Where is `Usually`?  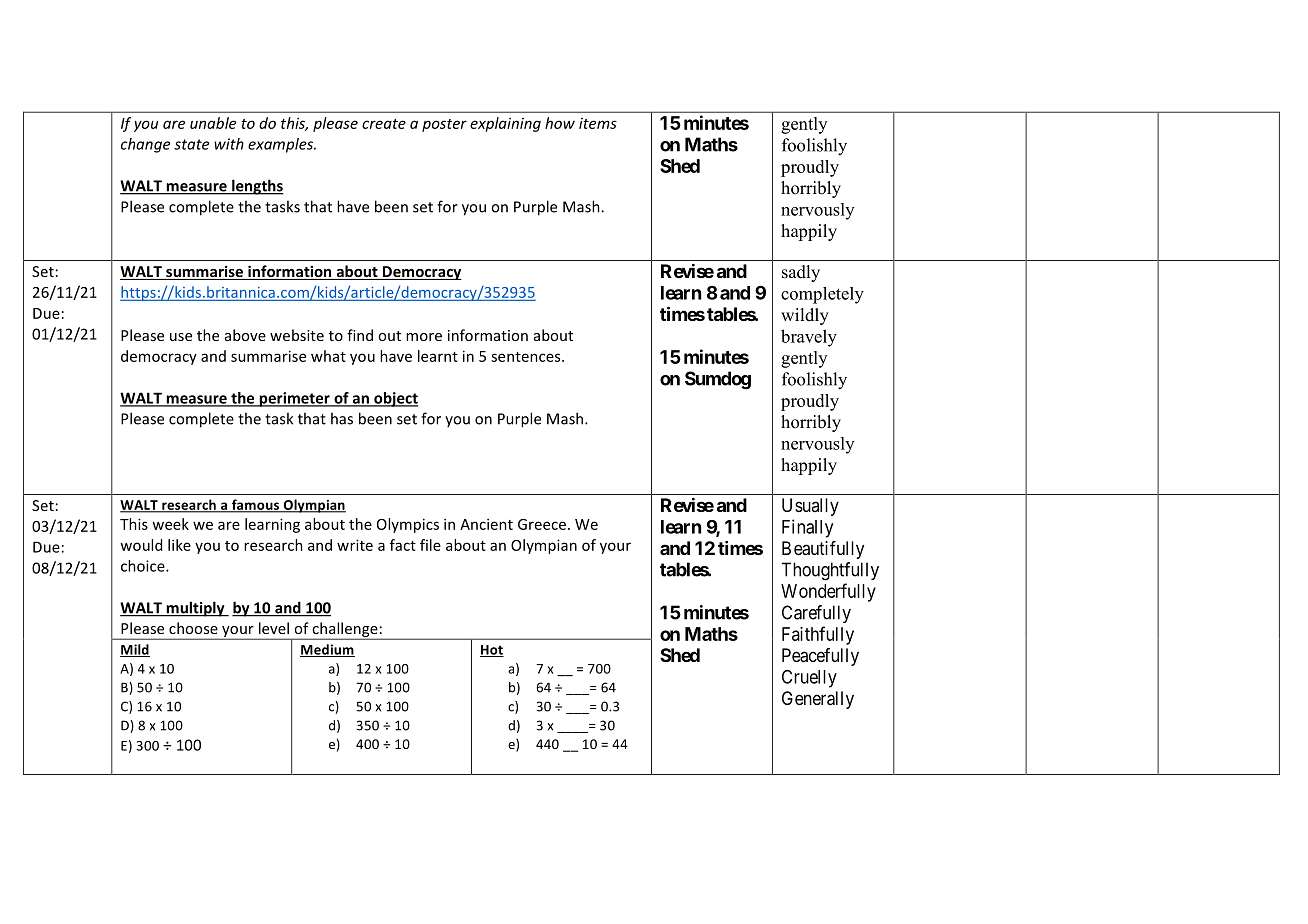
Usually is located at coordinates (810, 507).
